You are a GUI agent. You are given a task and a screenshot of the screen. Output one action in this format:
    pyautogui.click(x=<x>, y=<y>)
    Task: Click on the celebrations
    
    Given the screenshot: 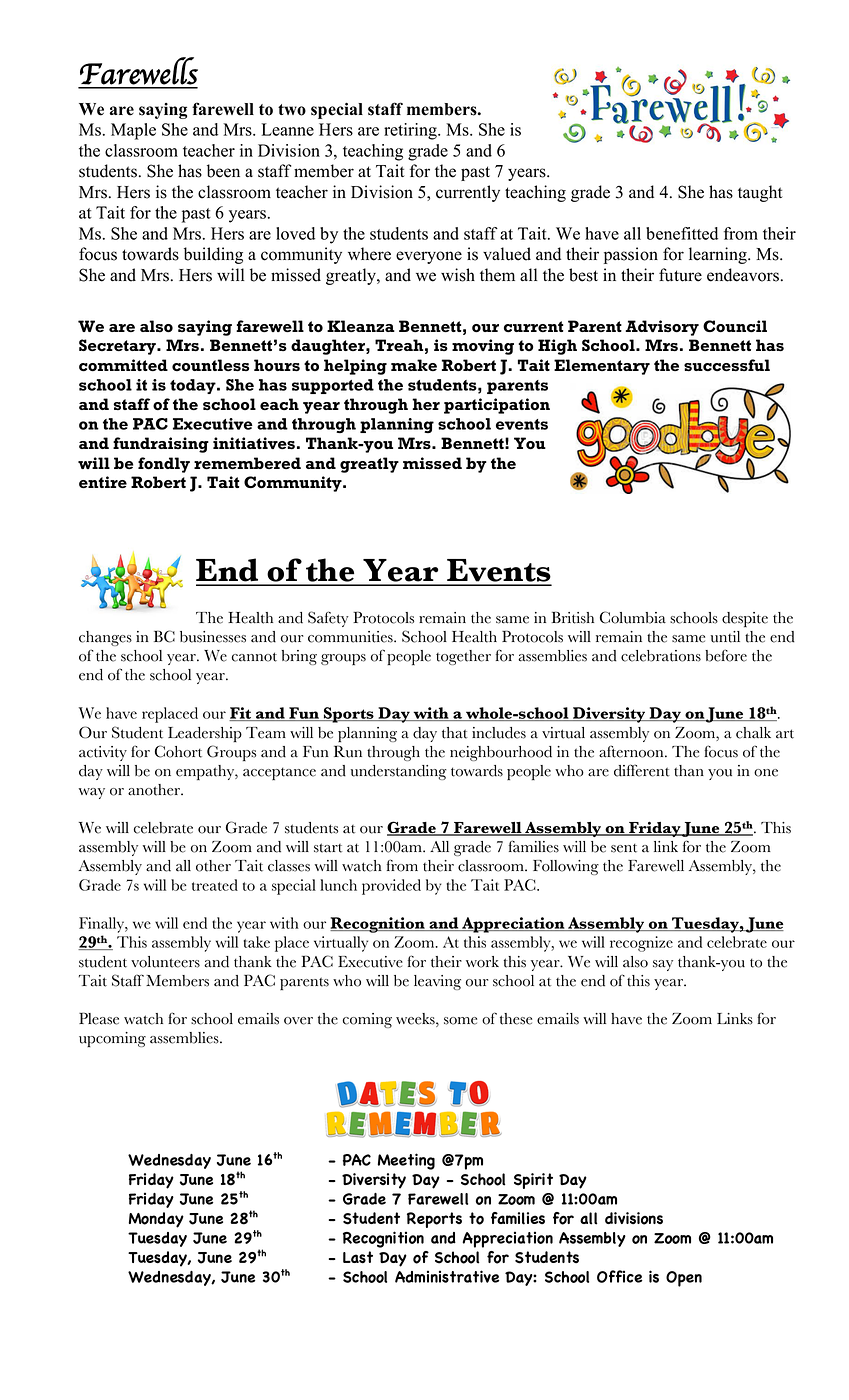 What is the action you would take?
    pyautogui.click(x=661, y=656)
